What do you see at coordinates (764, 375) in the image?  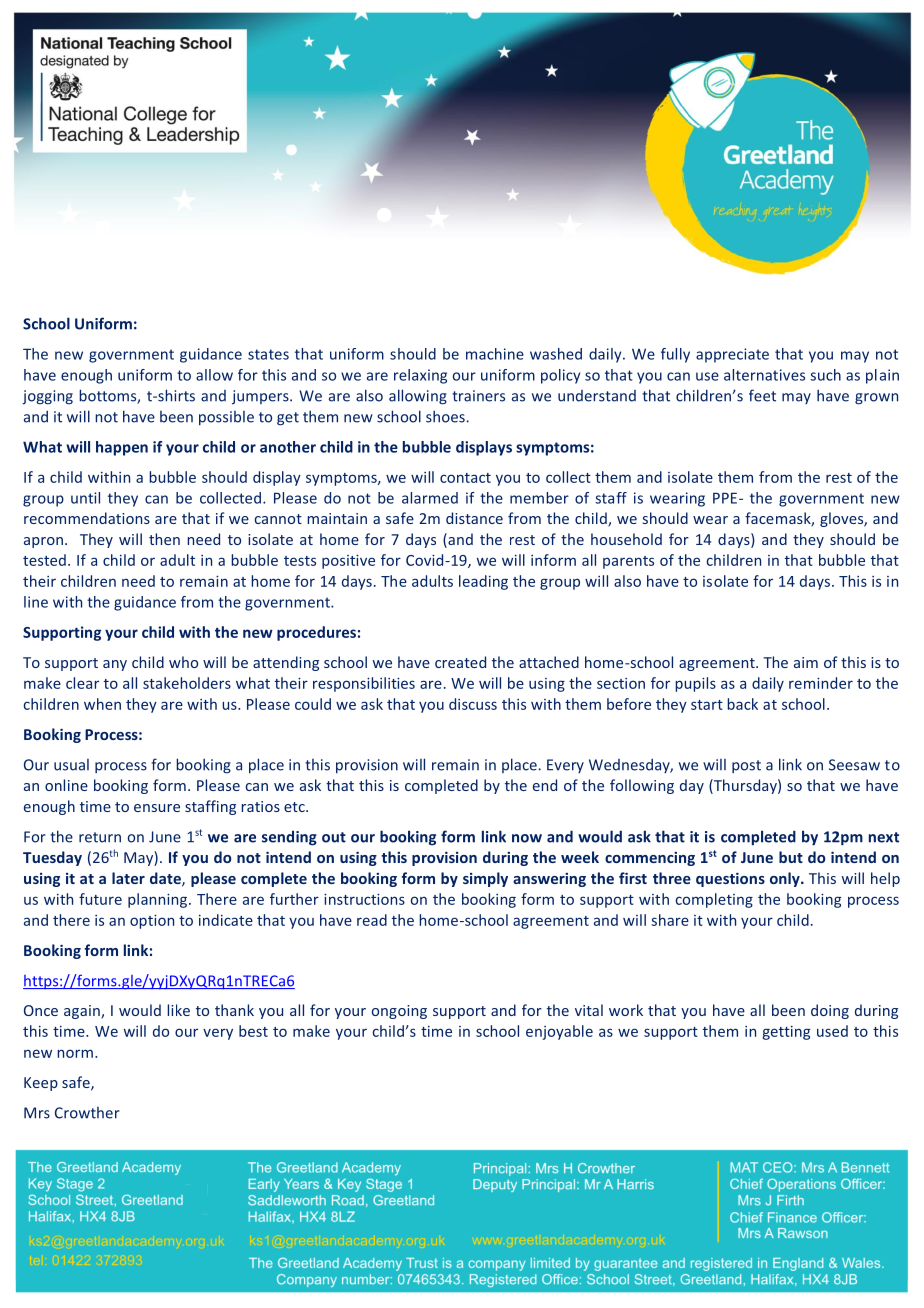 I see `alternatives` at bounding box center [764, 375].
